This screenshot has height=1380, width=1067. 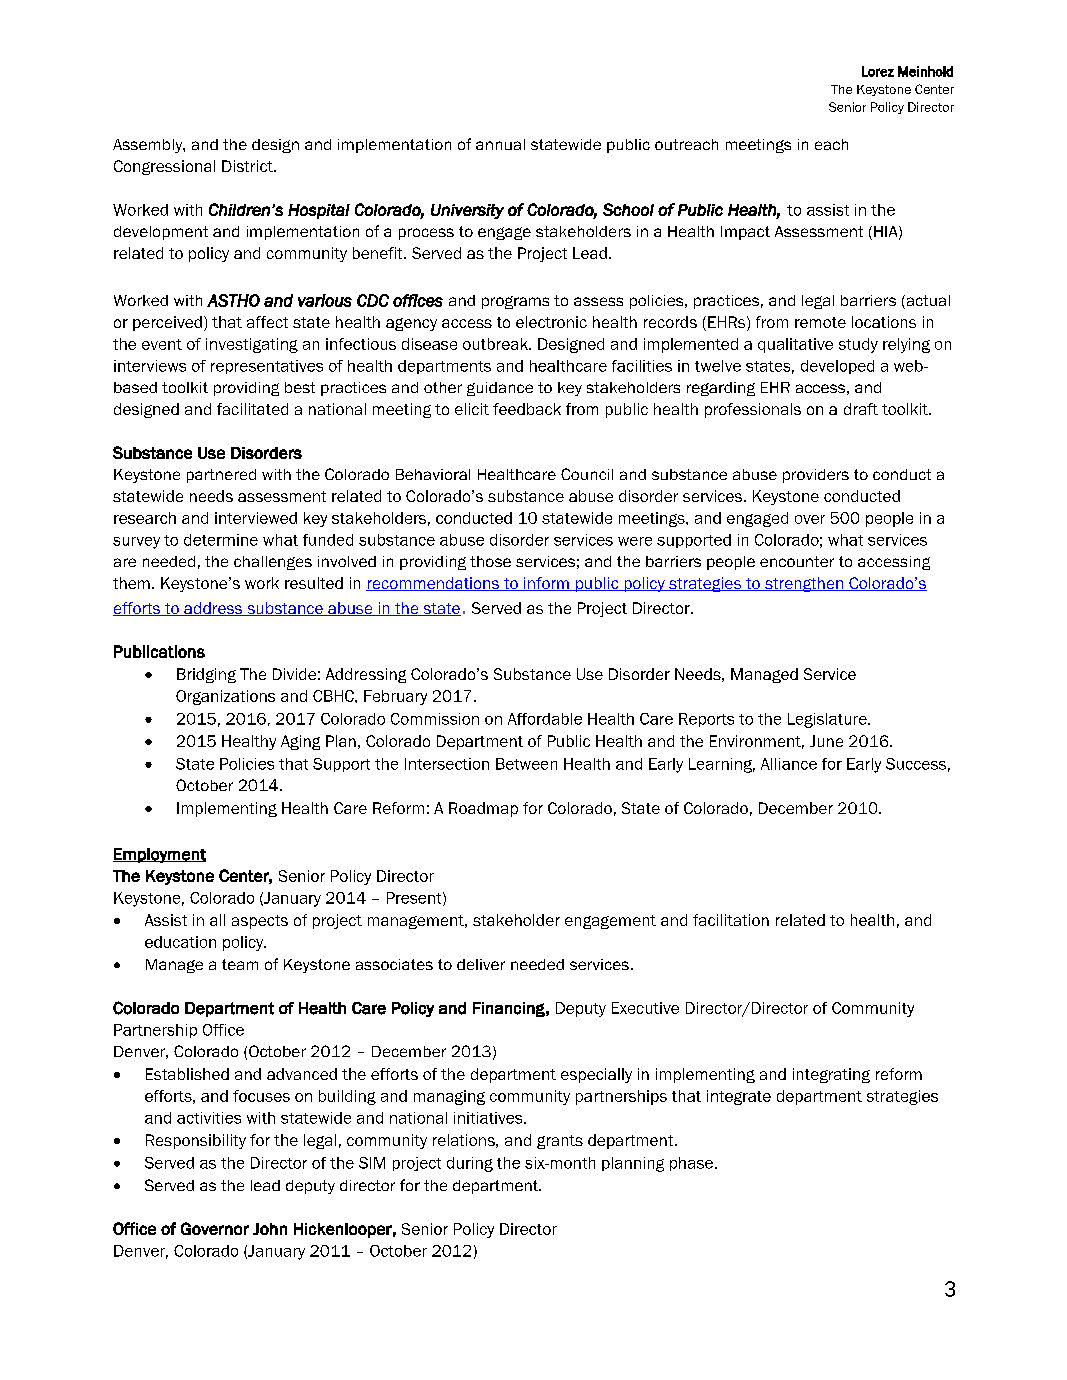 I want to click on District, so click(x=248, y=166).
